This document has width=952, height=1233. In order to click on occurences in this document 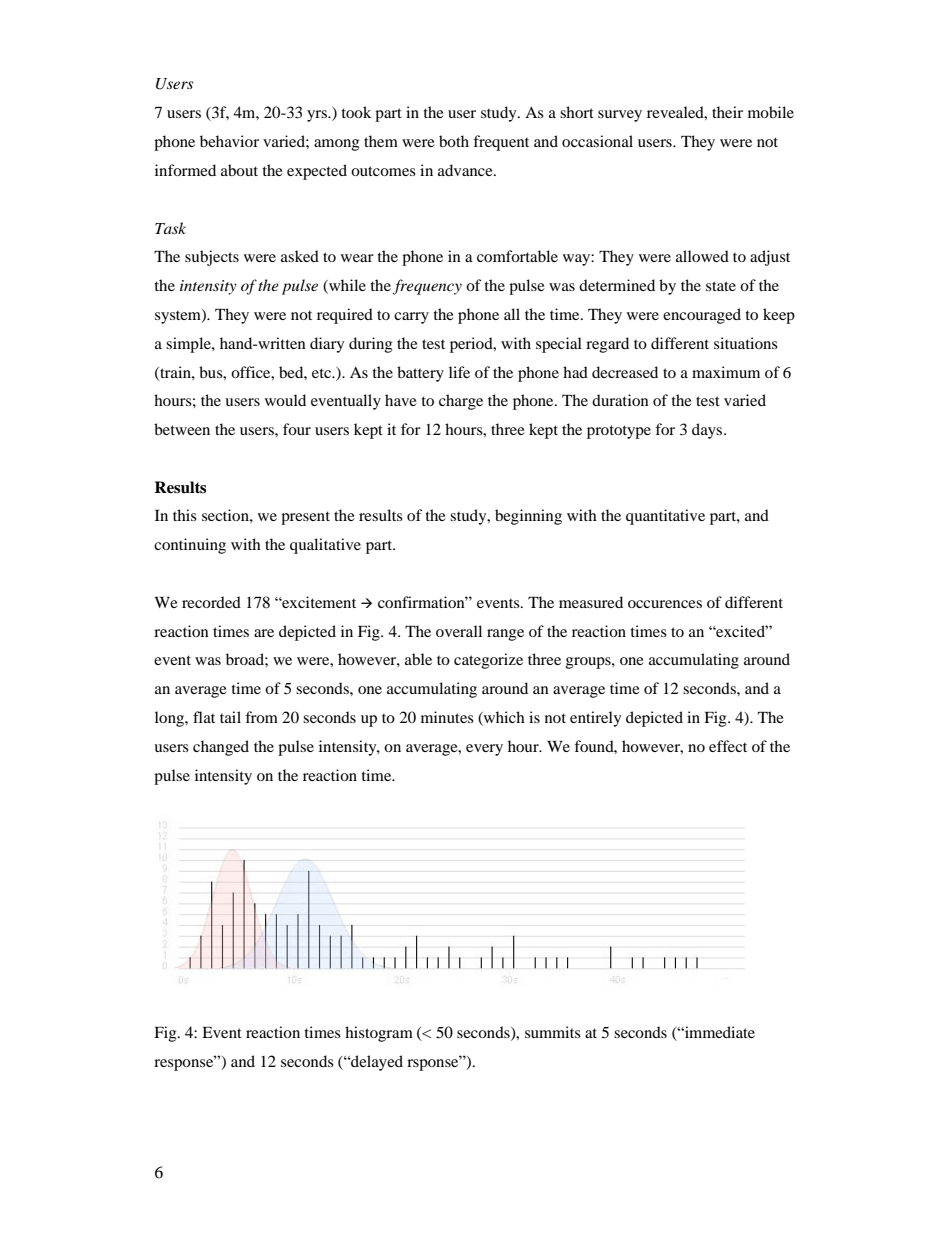, I will do `click(665, 604)`.
